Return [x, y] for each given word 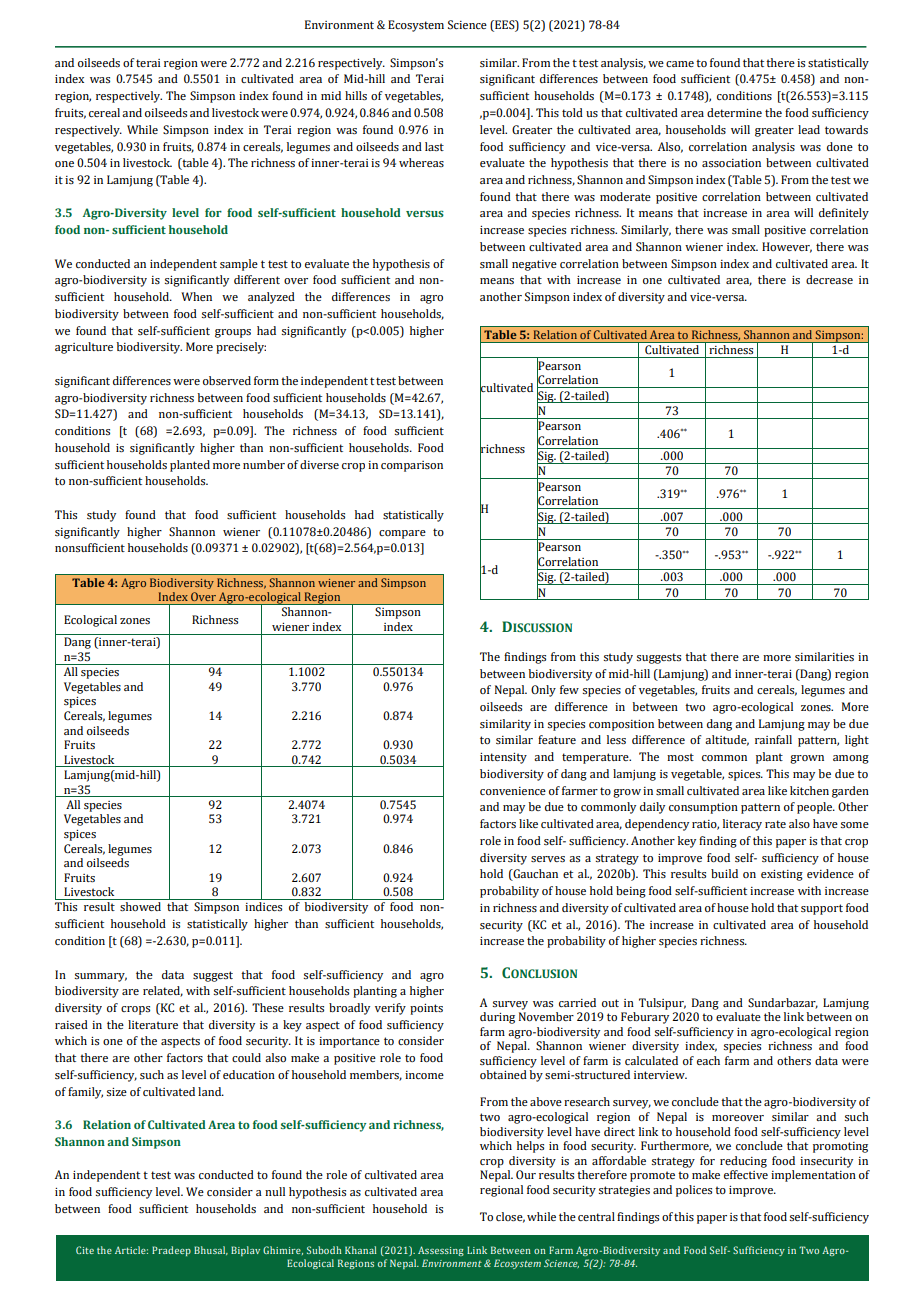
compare [402, 534]
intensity [503, 758]
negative [534, 265]
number [264, 464]
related [163, 991]
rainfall [773, 739]
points [426, 1009]
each [708, 1060]
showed [140, 906]
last [434, 146]
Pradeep [171, 1251]
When [196, 296]
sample [239, 265]
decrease [829, 279]
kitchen [809, 790]
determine [734, 112]
